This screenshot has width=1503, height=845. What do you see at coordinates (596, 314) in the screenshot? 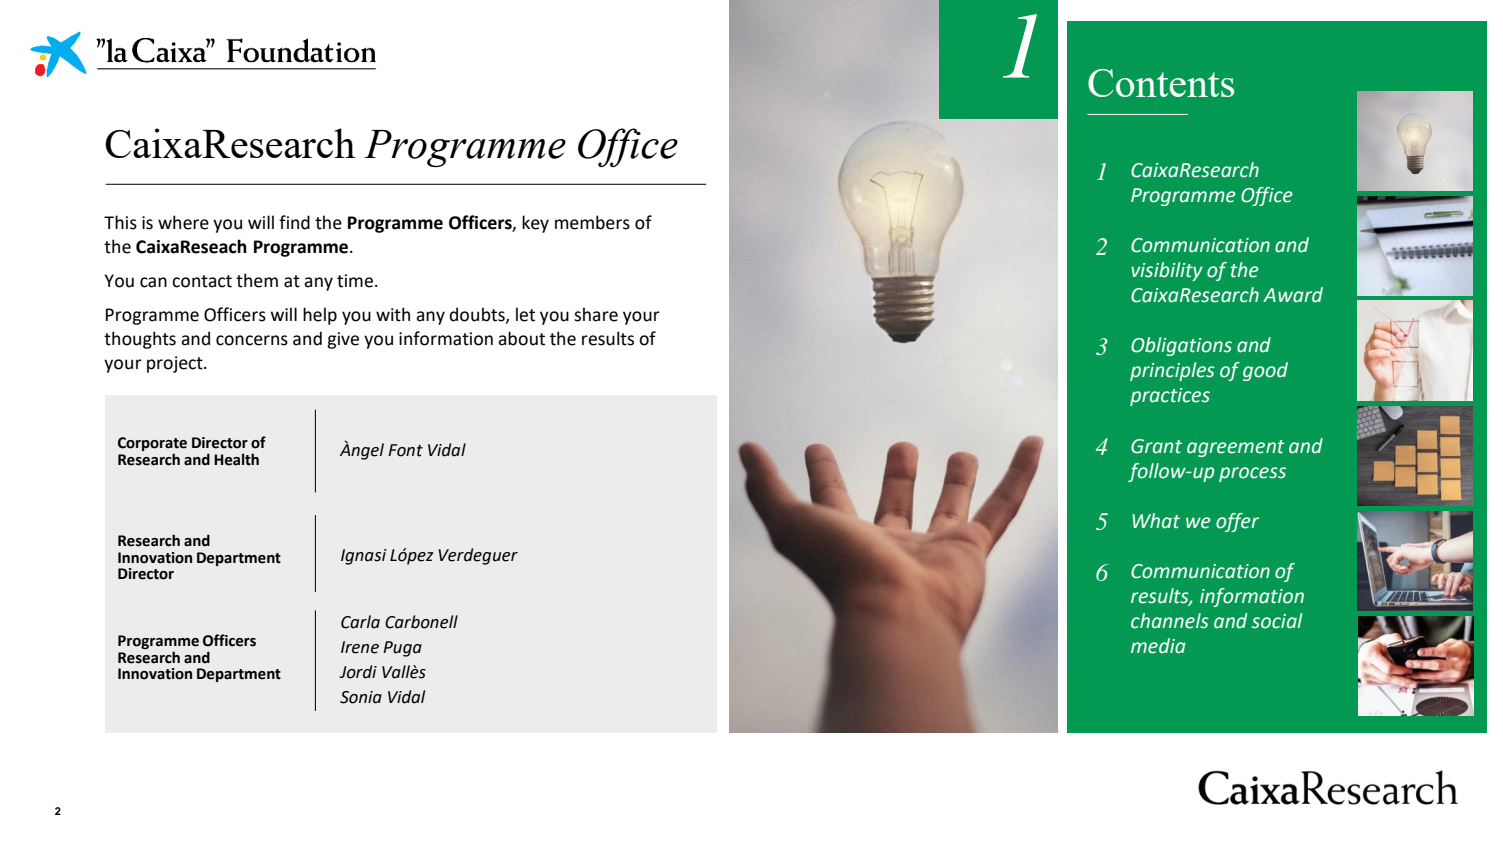
I see `share` at bounding box center [596, 314].
